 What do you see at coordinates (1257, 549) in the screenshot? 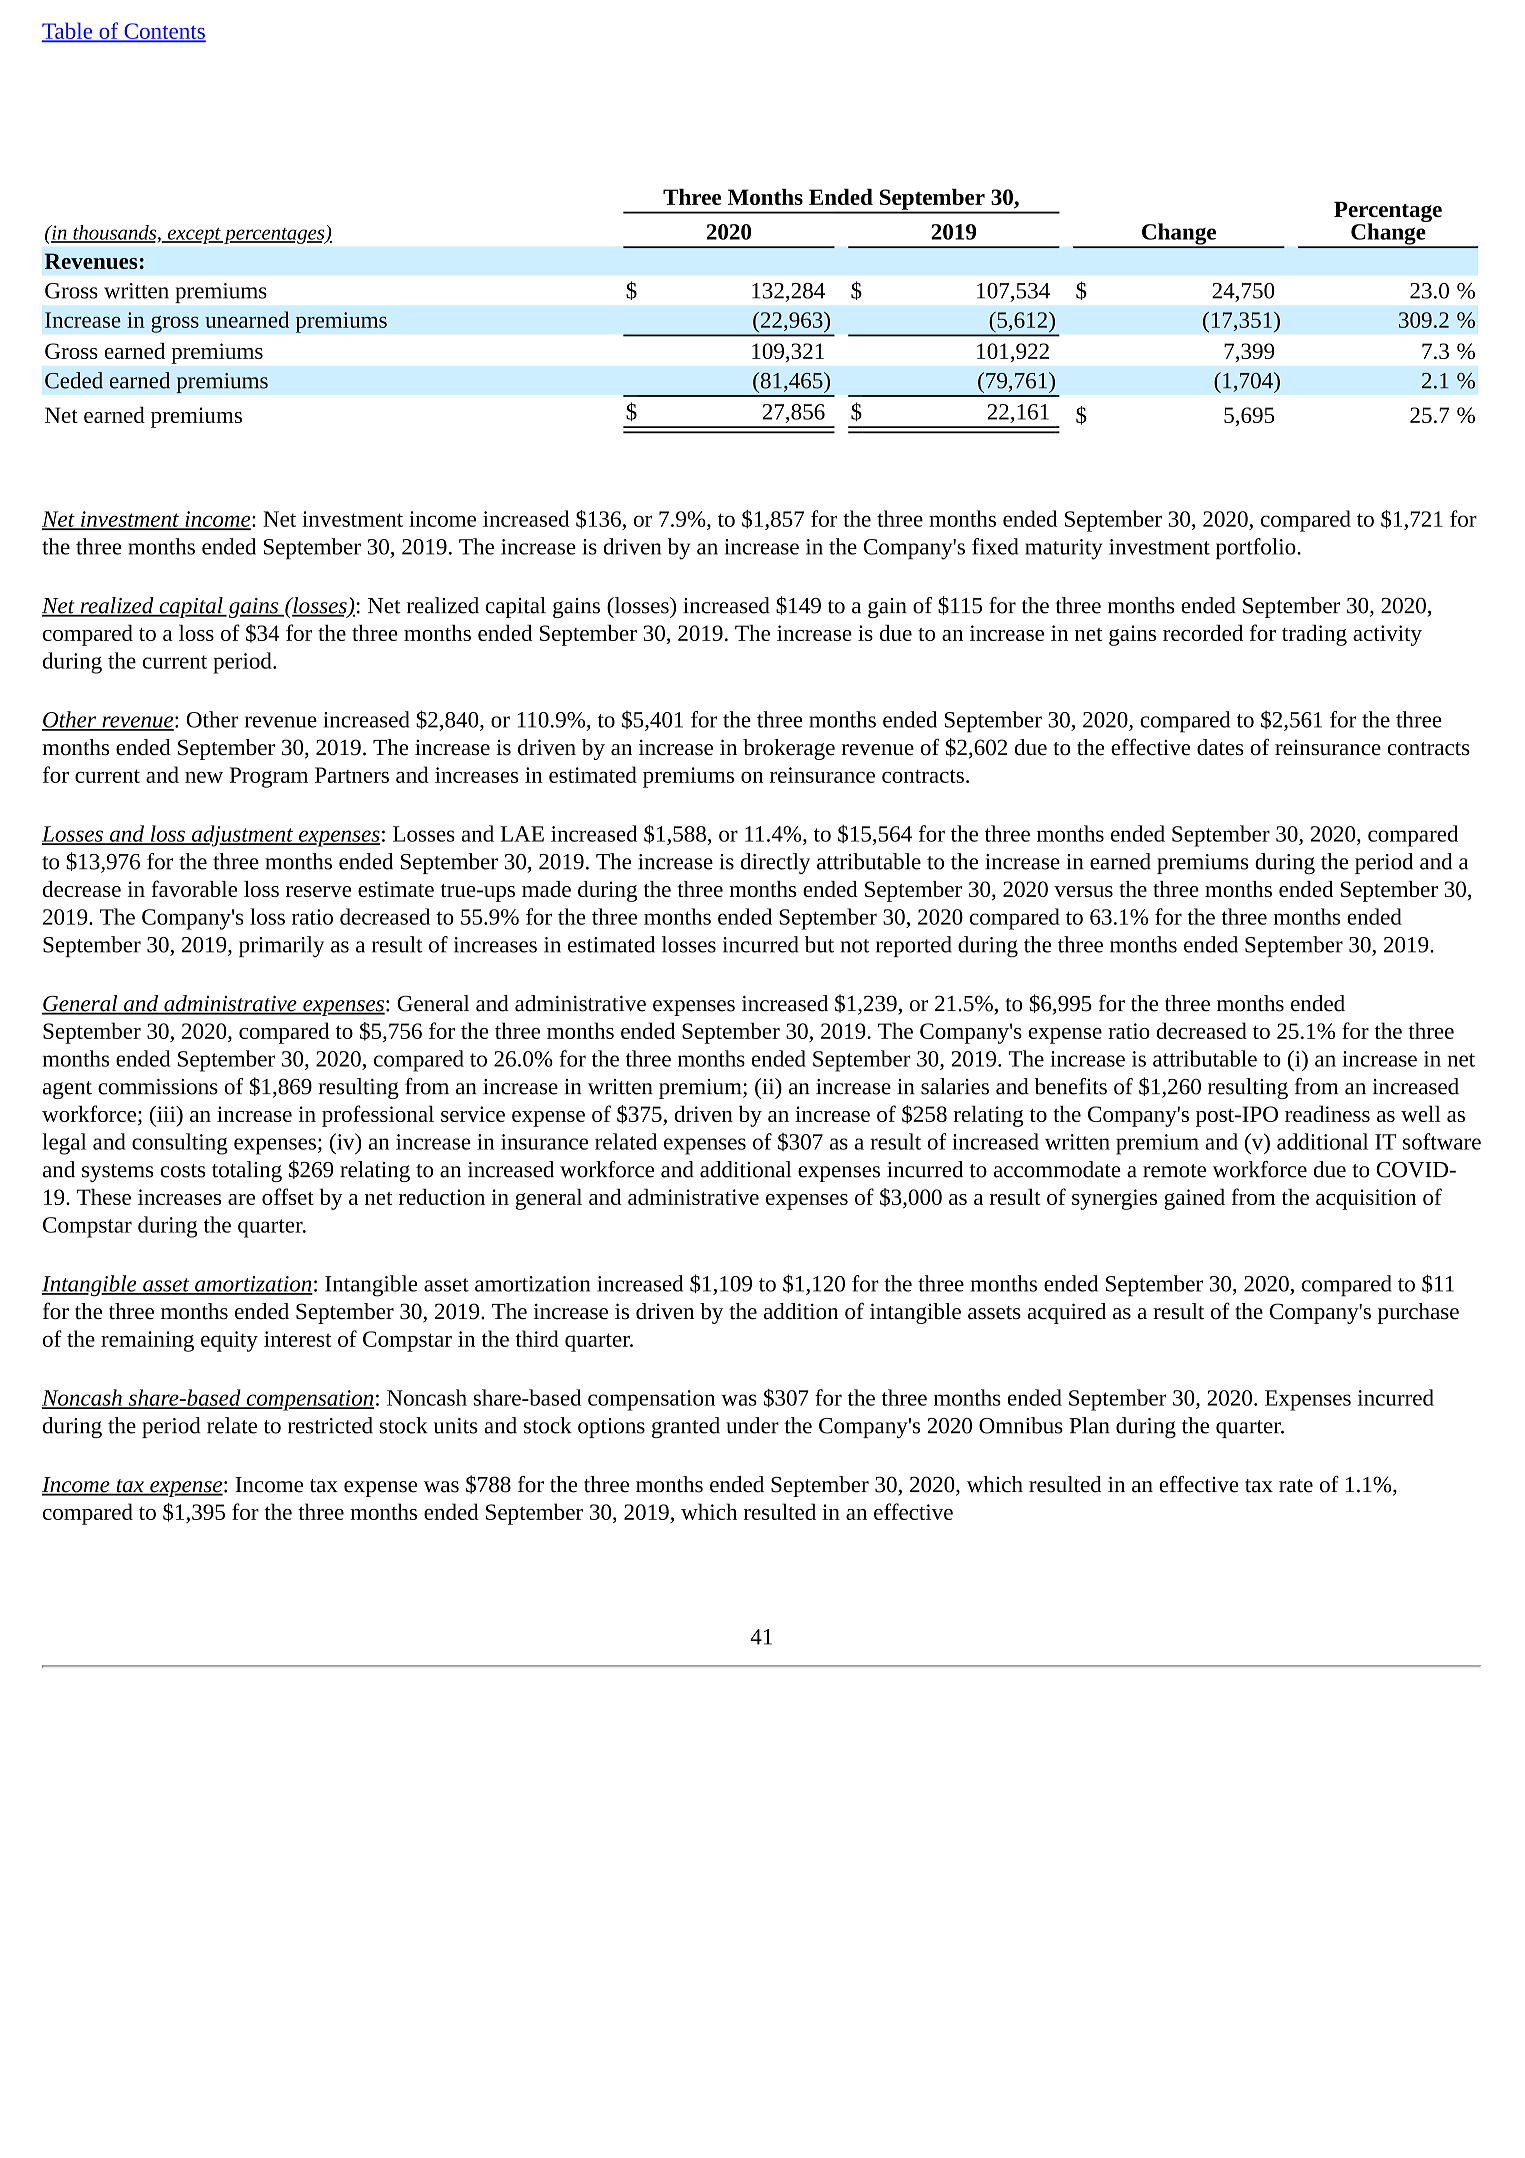
I see `portfolio` at bounding box center [1257, 549].
